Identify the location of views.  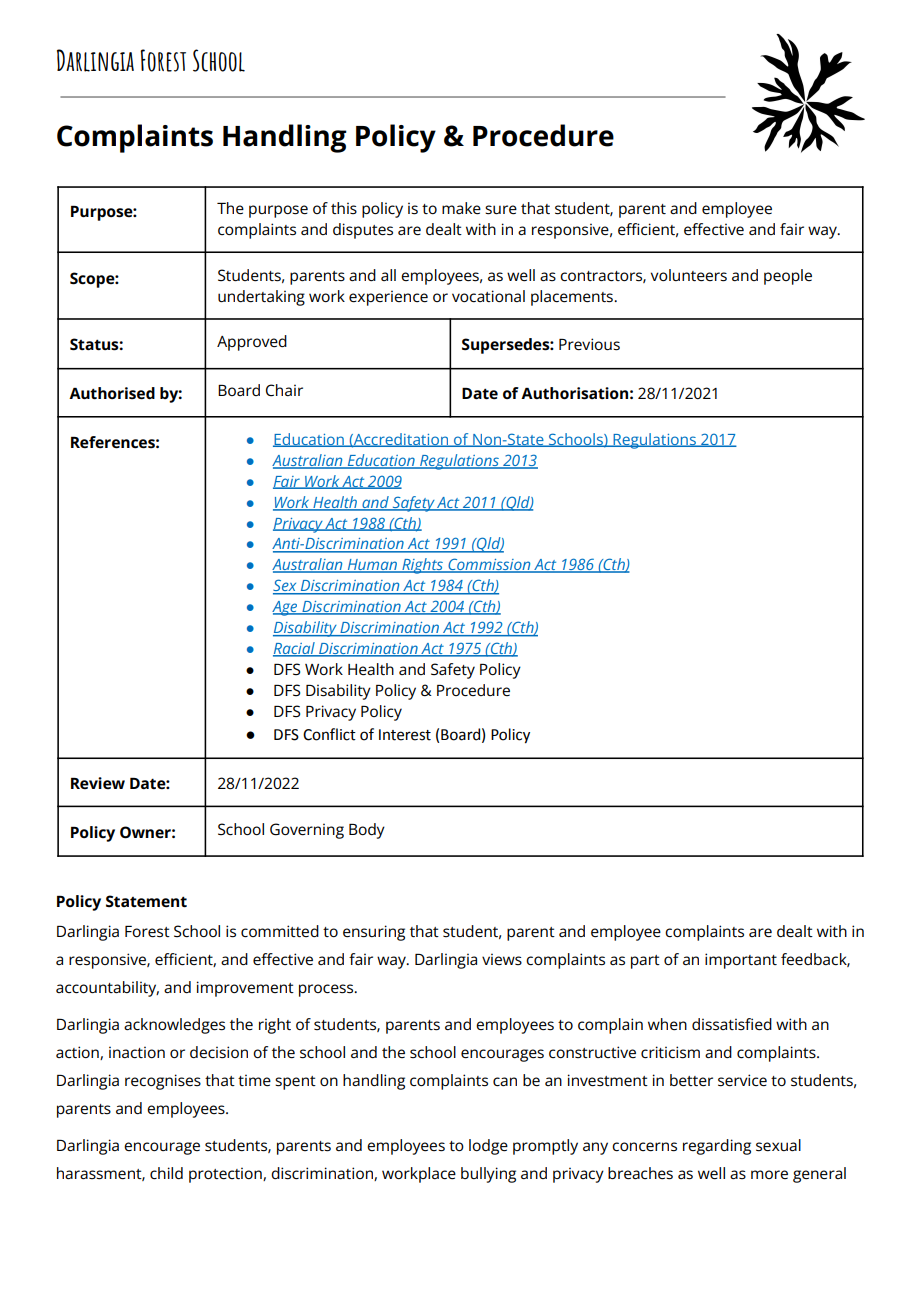
(502, 959).
